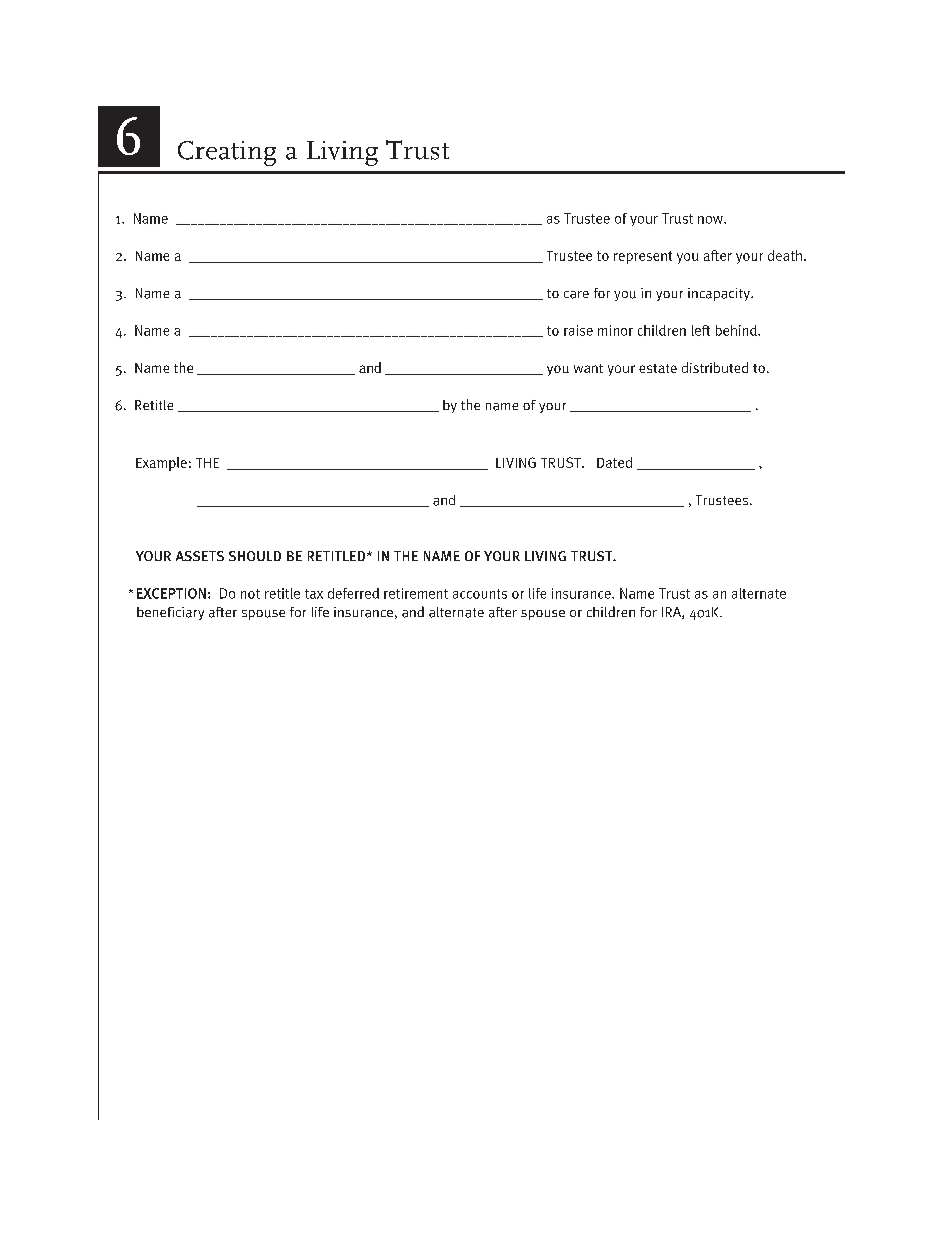 The width and height of the page is (952, 1233). Describe the element at coordinates (576, 295) in the page. I see `care` at that location.
